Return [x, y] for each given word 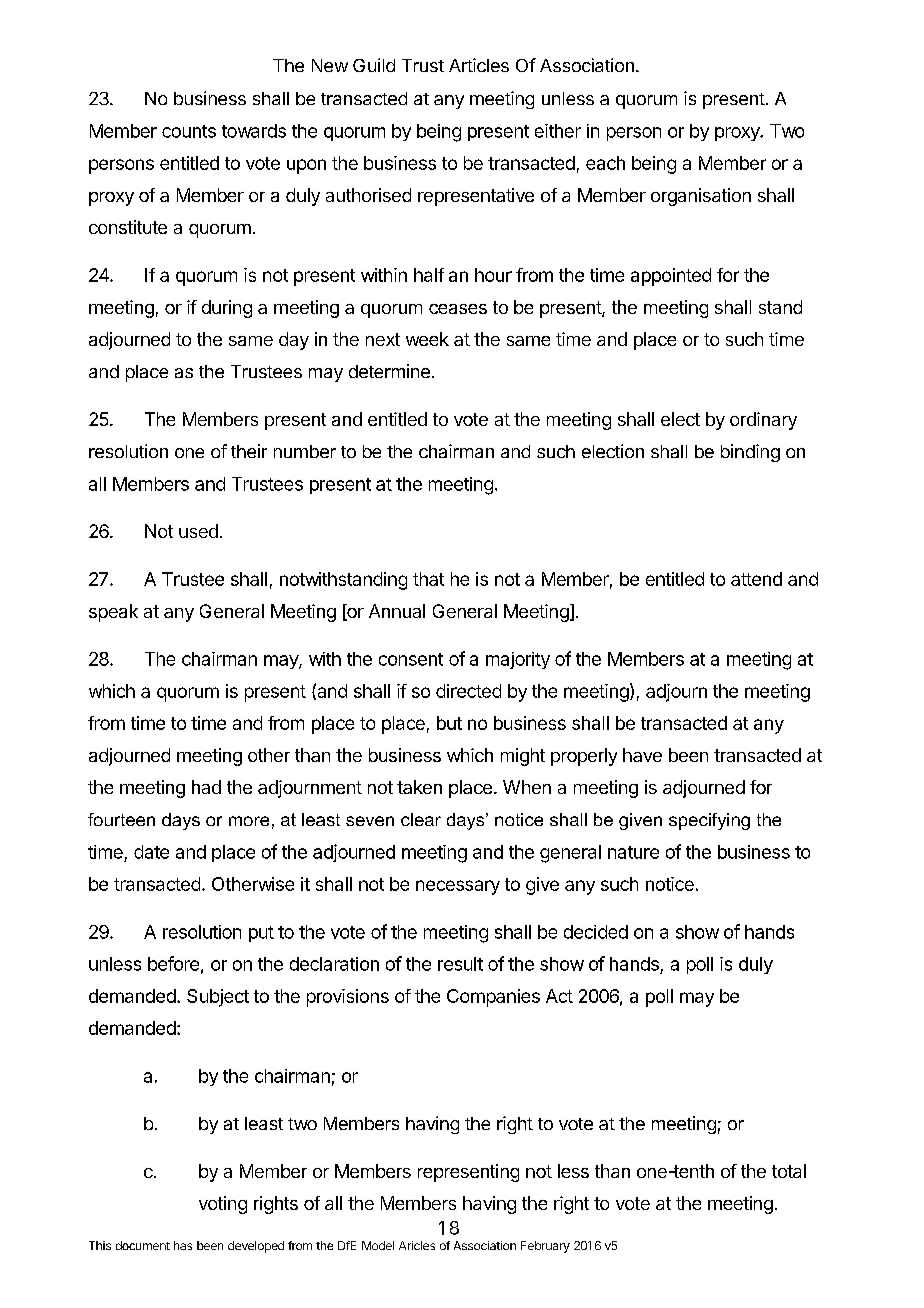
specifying [709, 821]
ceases [458, 309]
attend [756, 579]
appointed [671, 277]
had [206, 787]
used [198, 531]
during [227, 309]
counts [189, 131]
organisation [701, 197]
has [183, 1245]
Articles [479, 65]
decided [596, 932]
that [428, 579]
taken [419, 787]
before [173, 963]
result [460, 964]
